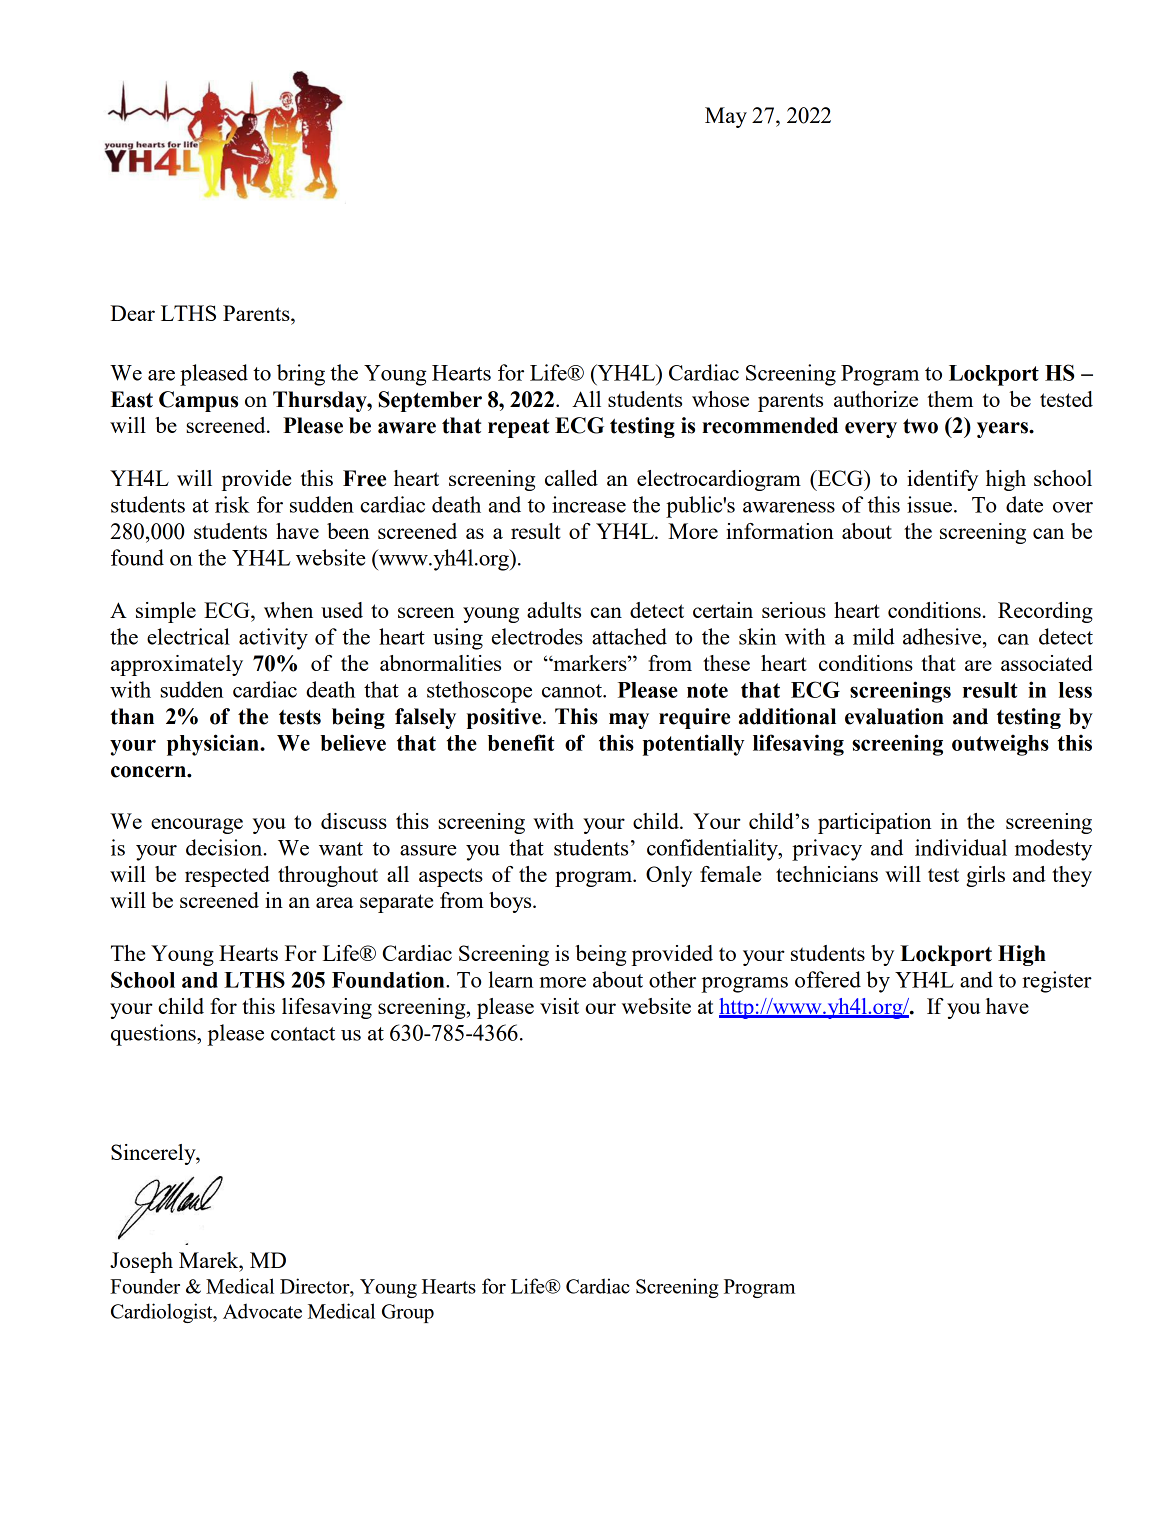  I want to click on Advocate, so click(262, 1311).
